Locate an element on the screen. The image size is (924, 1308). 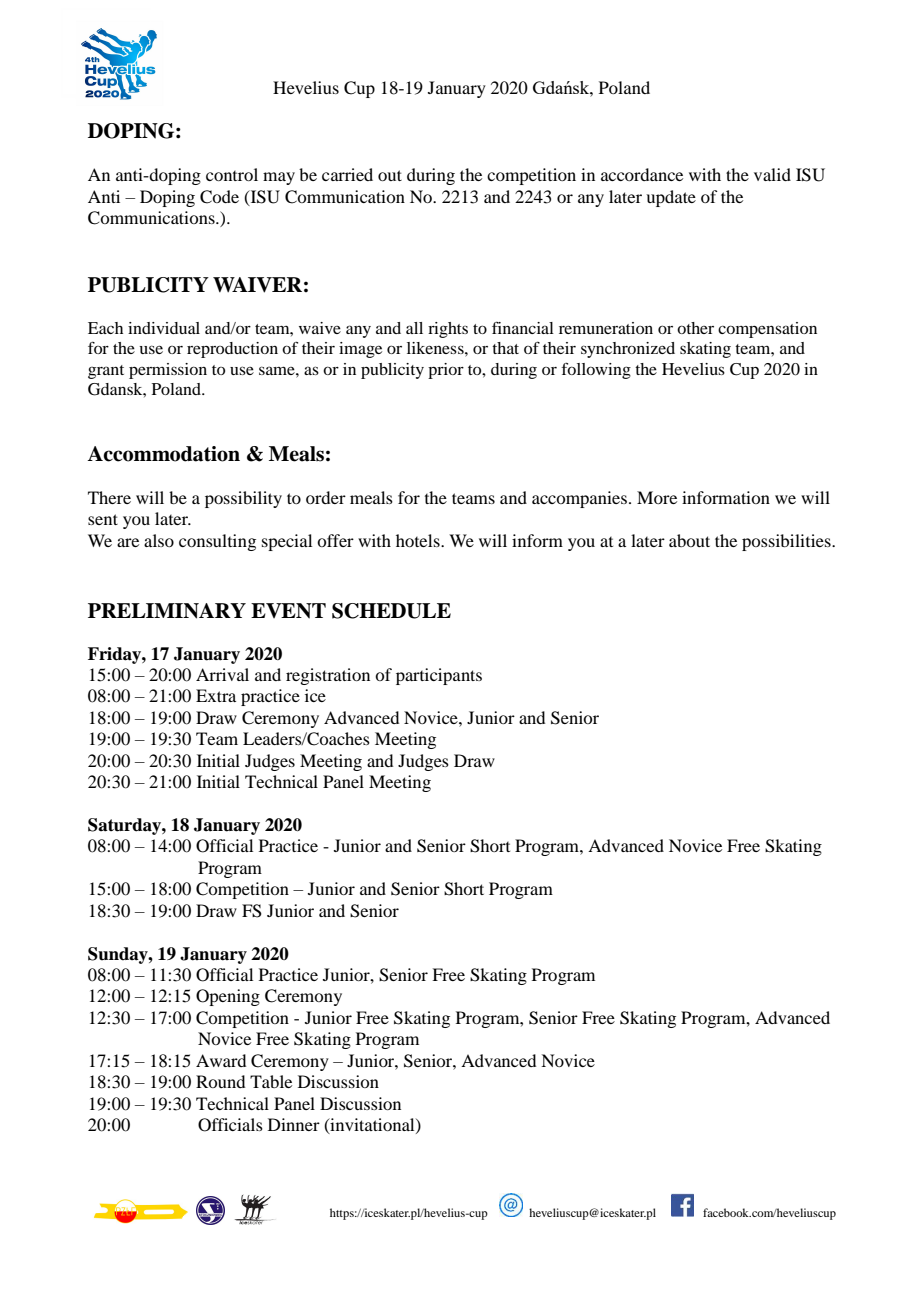
More is located at coordinates (657, 497).
